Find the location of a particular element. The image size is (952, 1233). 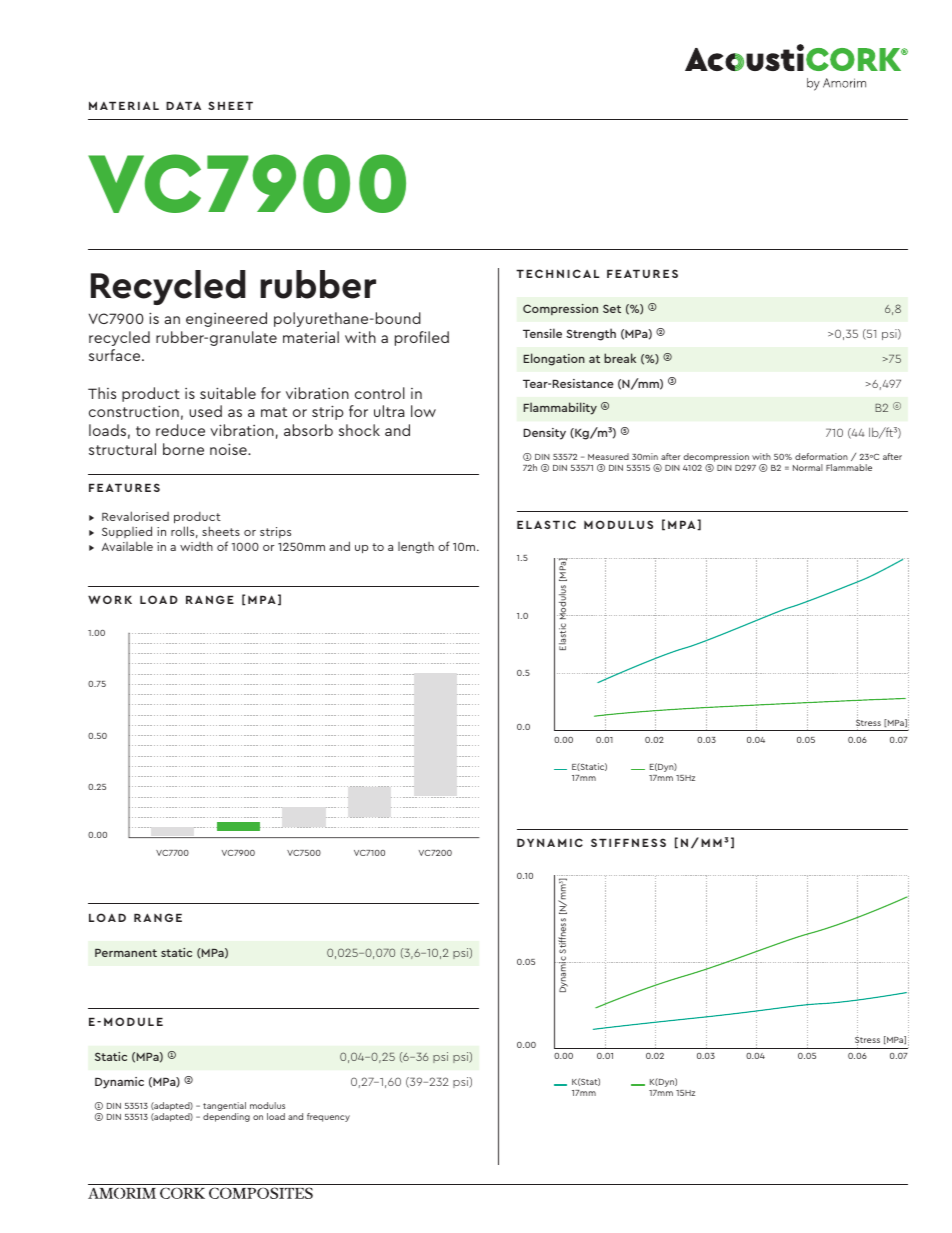

length is located at coordinates (416, 548).
